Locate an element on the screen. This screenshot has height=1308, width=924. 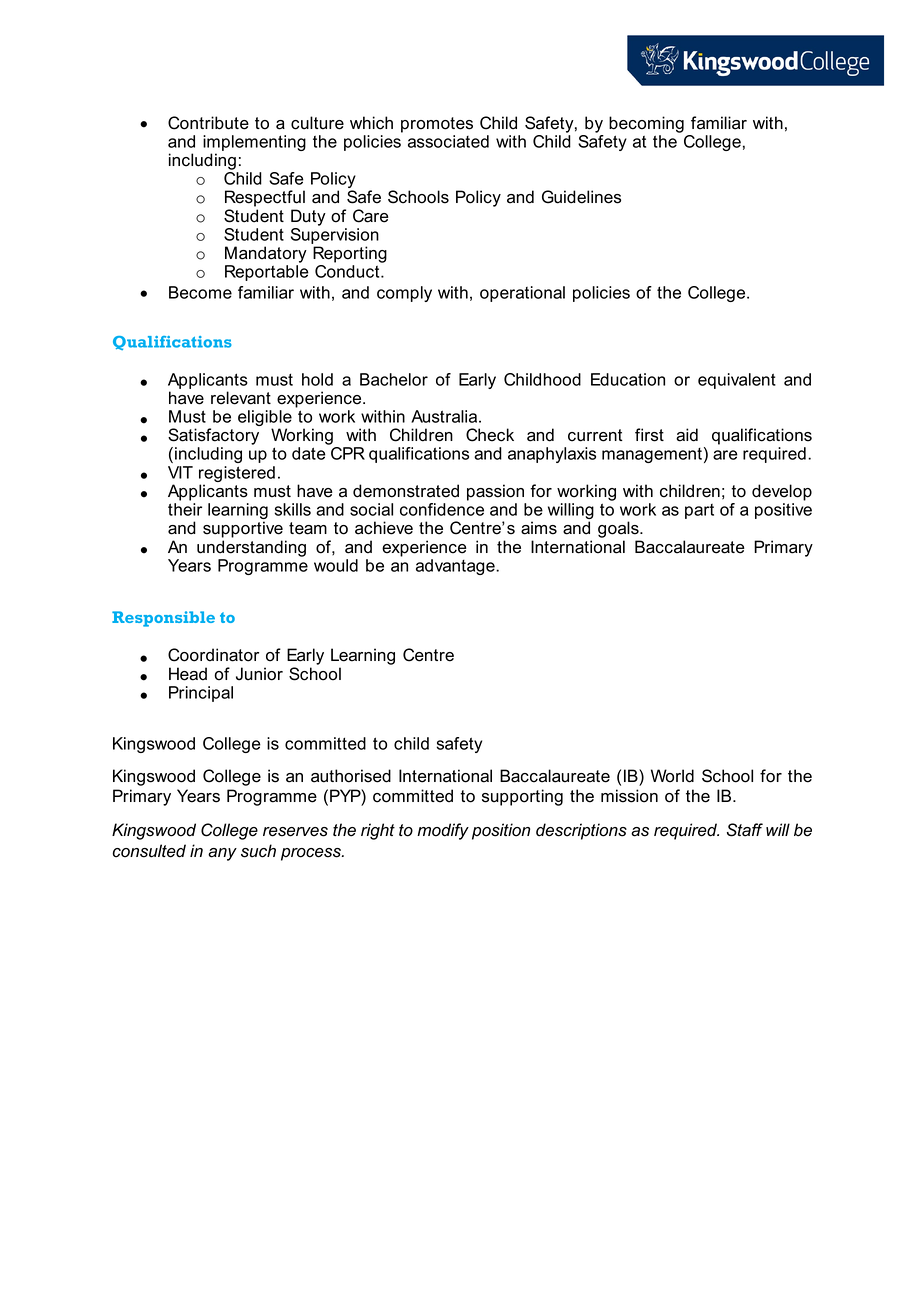
associated is located at coordinates (448, 141).
